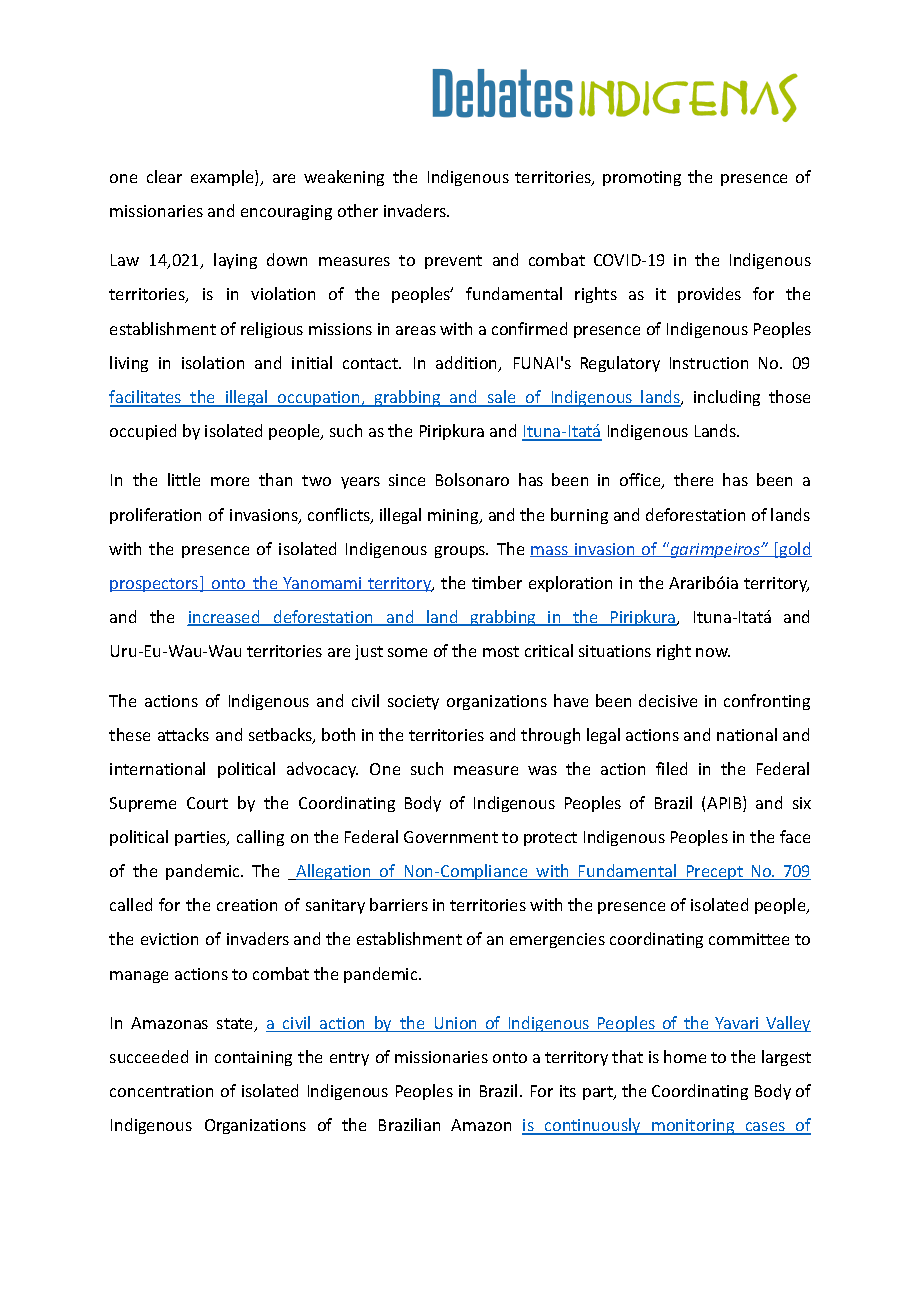 The image size is (924, 1307). I want to click on concentration, so click(161, 1091).
